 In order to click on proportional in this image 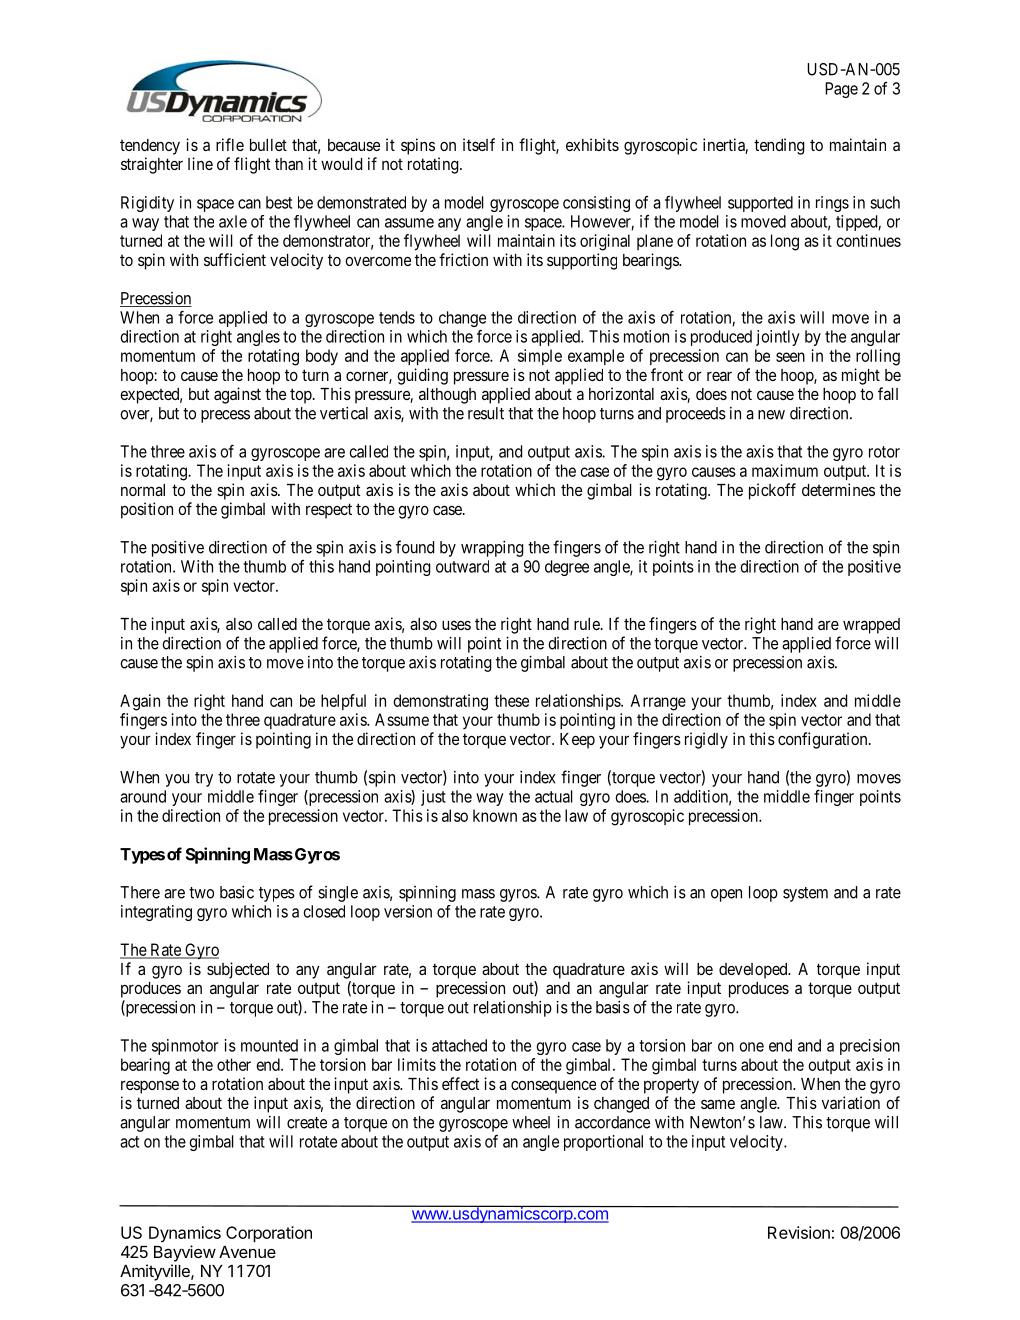, I will do `click(603, 1143)`.
